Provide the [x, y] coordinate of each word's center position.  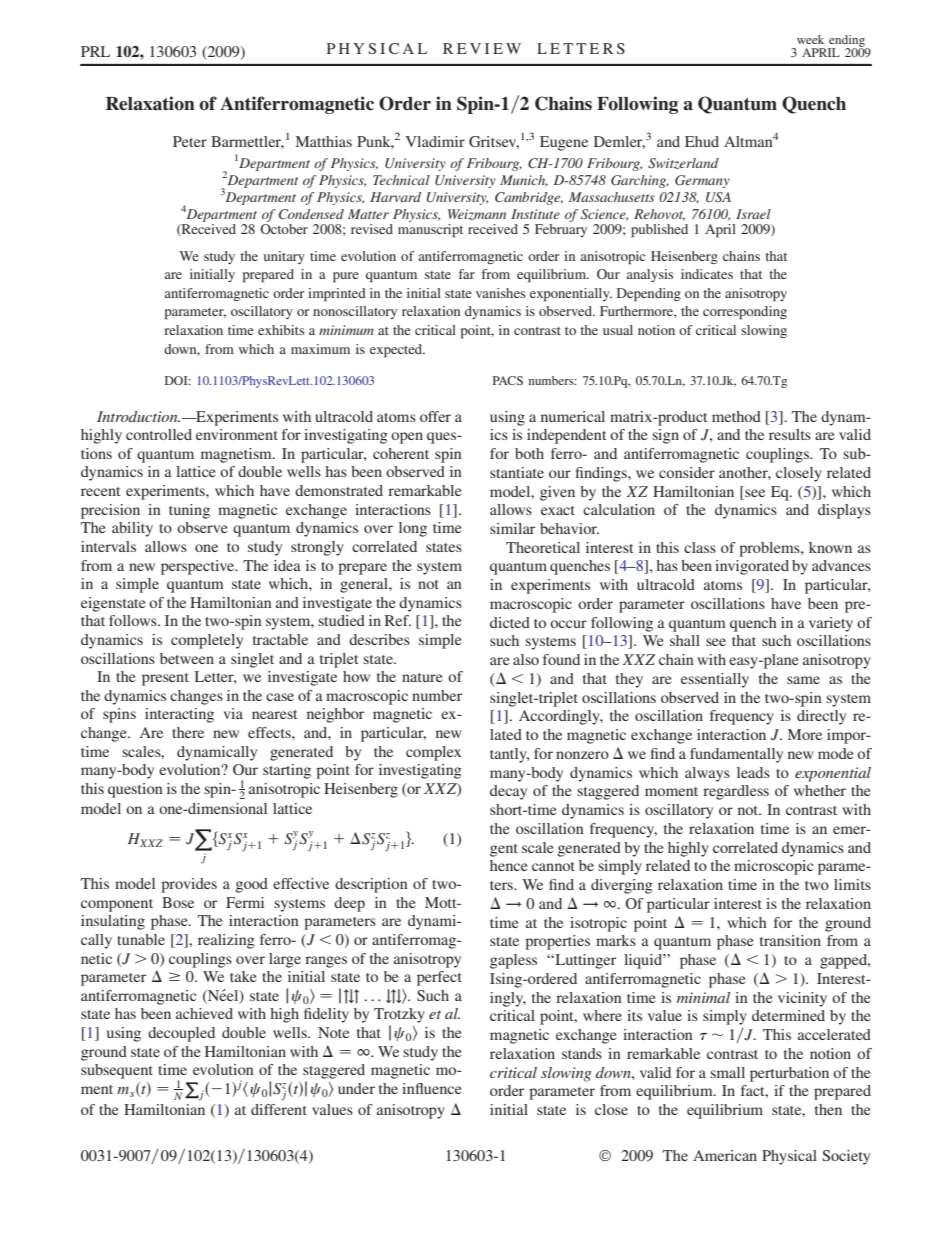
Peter [190, 141]
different [279, 1109]
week [810, 39]
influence [431, 1088]
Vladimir [435, 141]
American [725, 1155]
